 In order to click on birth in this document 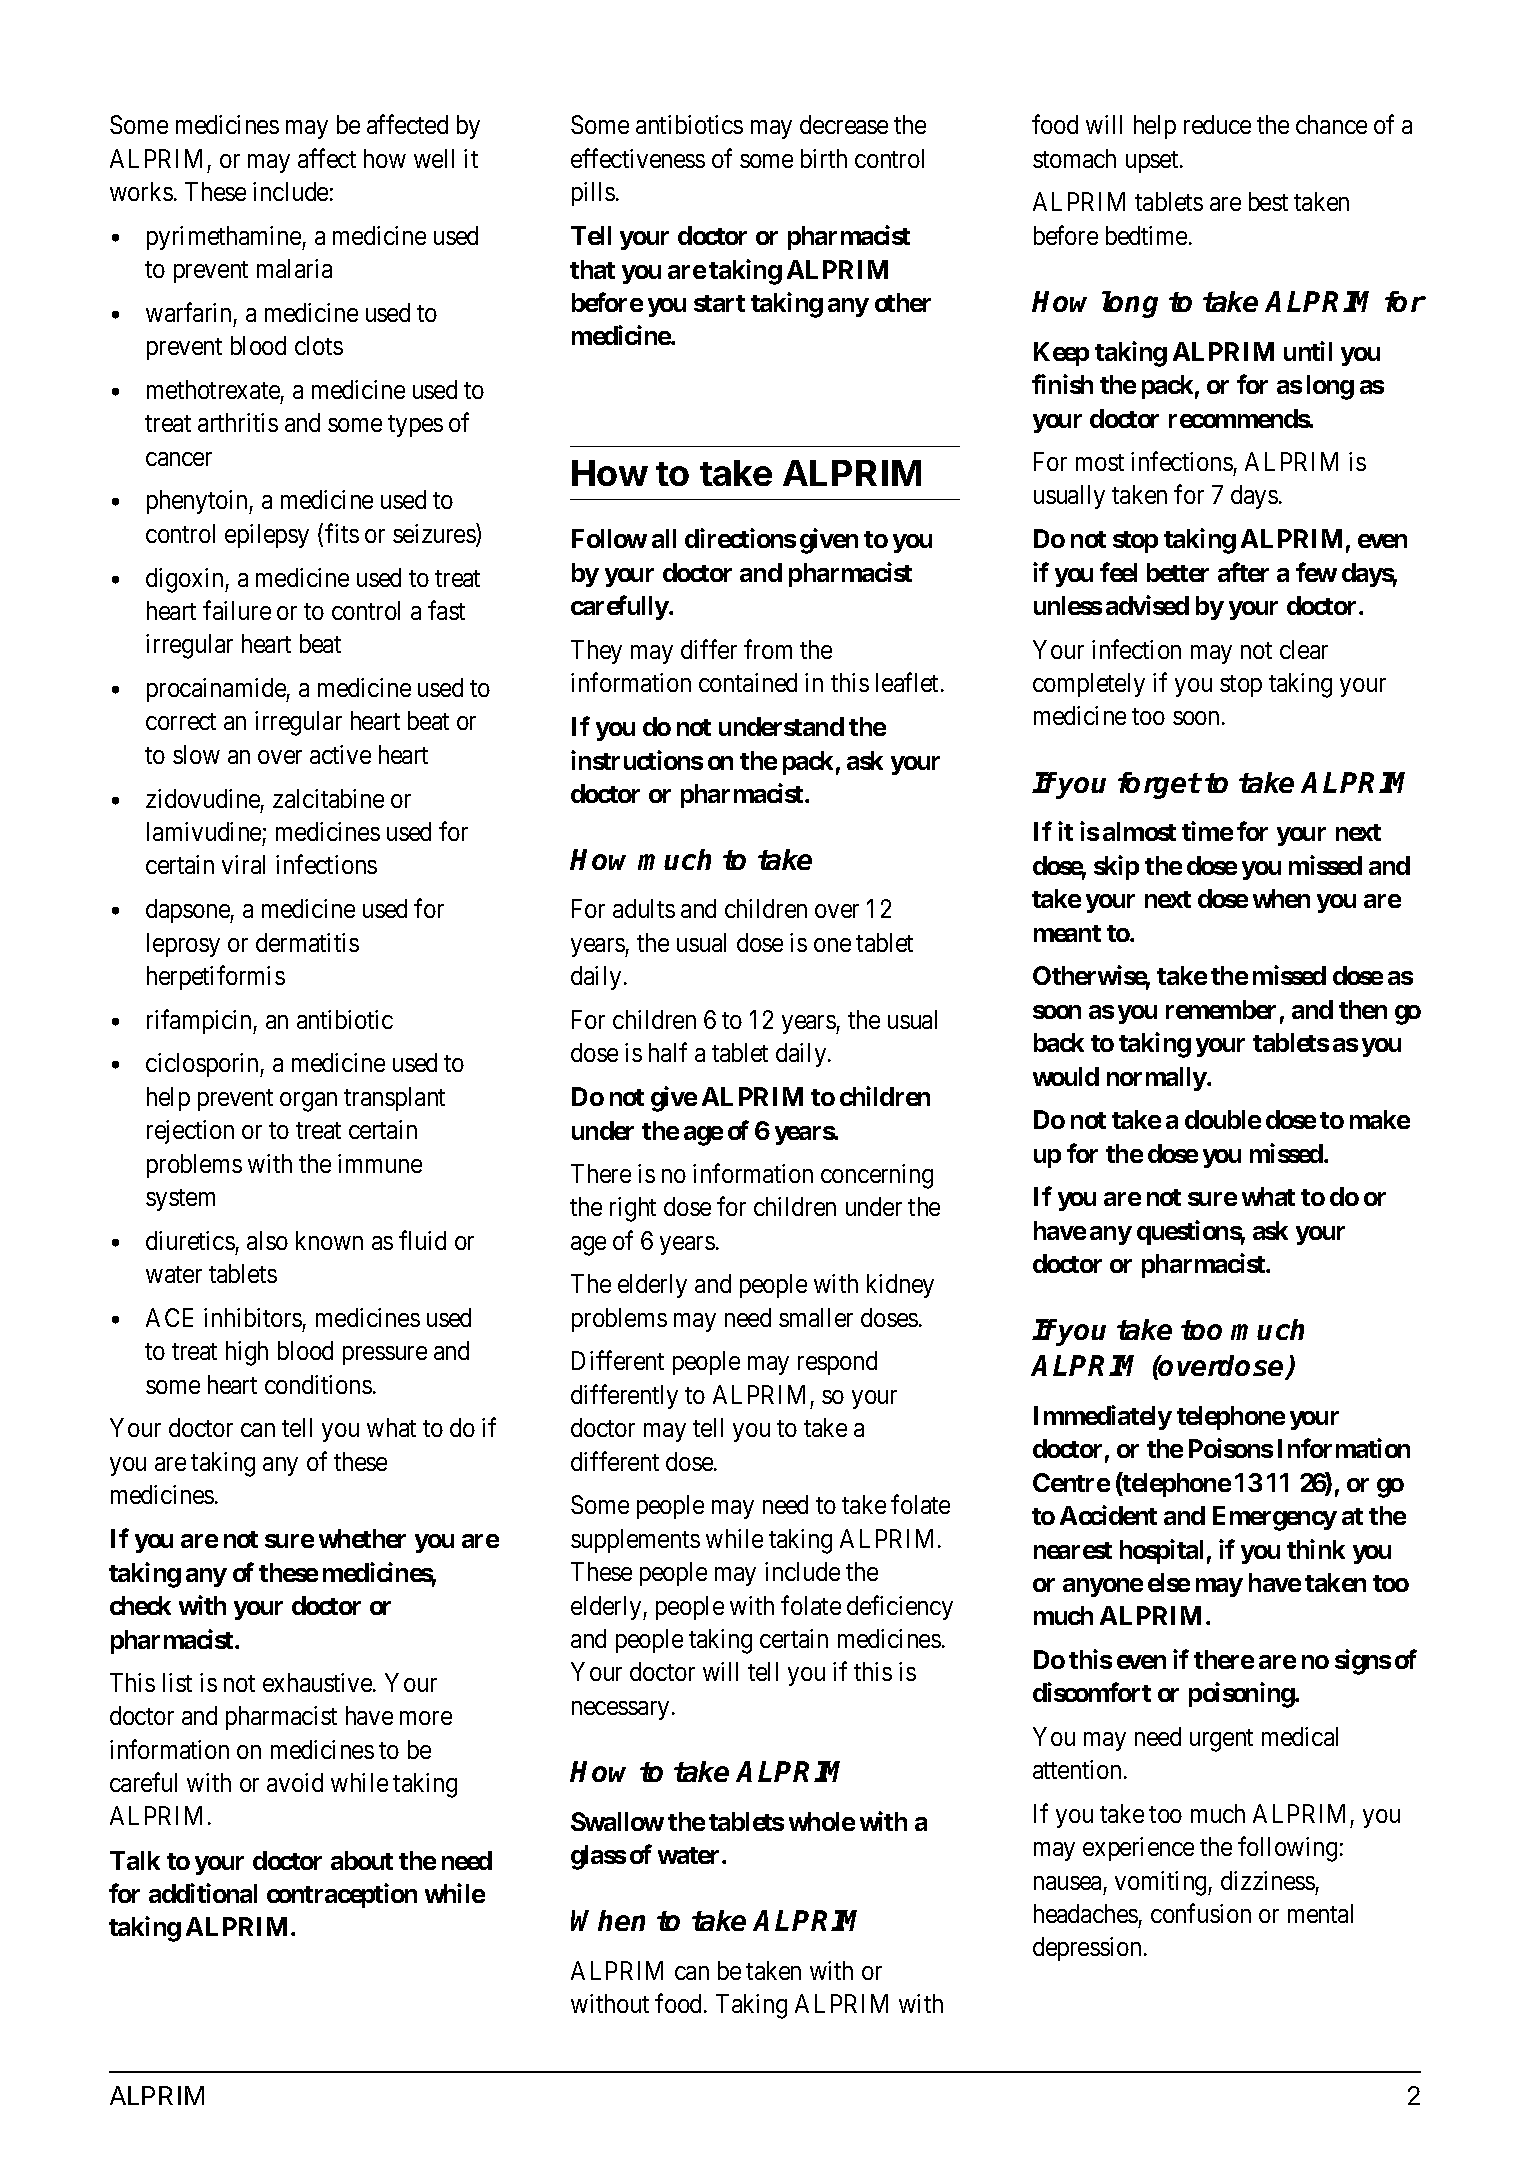, I will do `click(824, 158)`.
